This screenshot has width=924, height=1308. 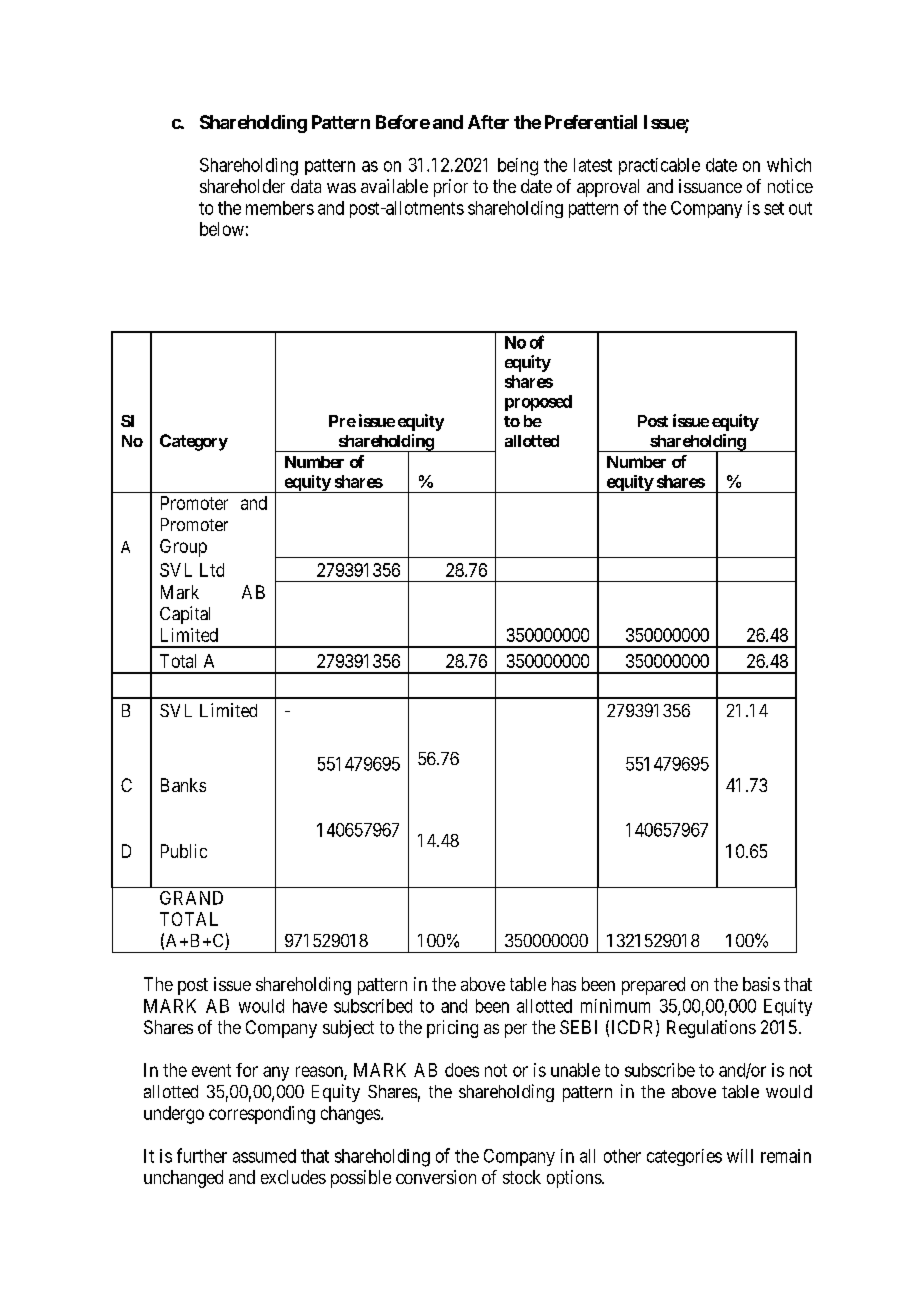 What do you see at coordinates (710, 186) in the screenshot?
I see `issuance` at bounding box center [710, 186].
